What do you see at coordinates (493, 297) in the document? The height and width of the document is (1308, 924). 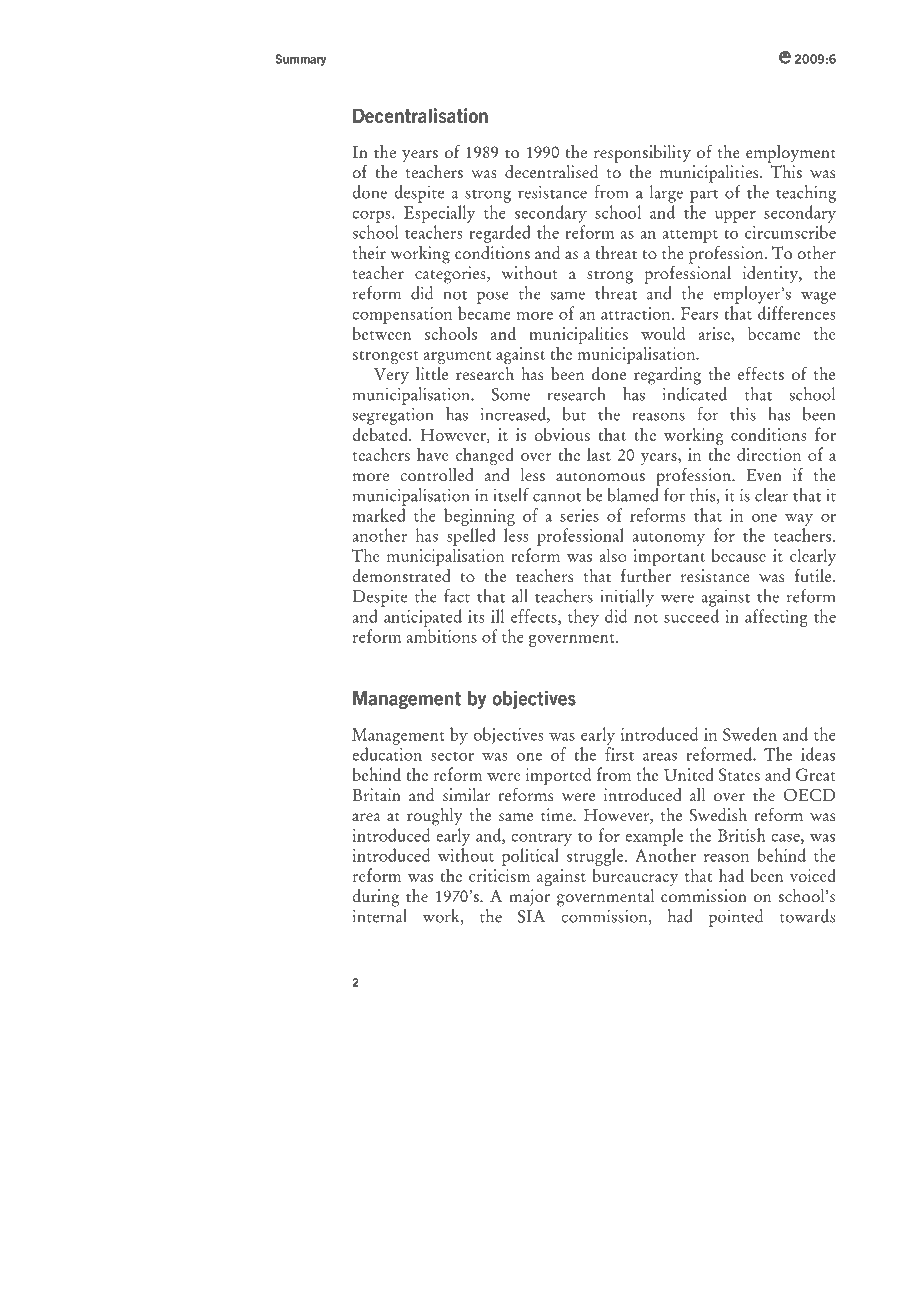 I see `pose` at bounding box center [493, 297].
